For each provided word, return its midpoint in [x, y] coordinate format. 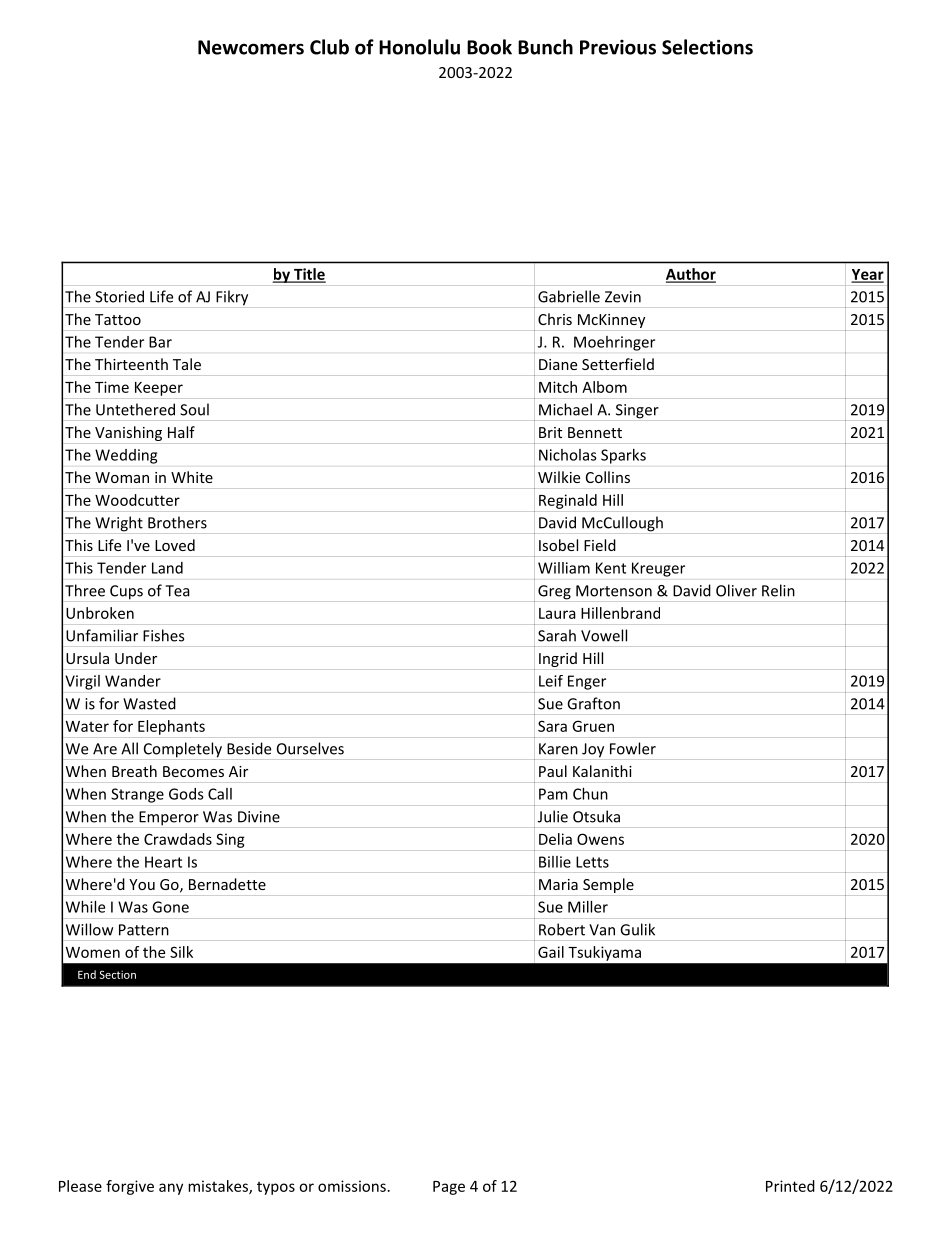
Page [449, 1188]
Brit [550, 432]
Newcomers [251, 47]
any [171, 1189]
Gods [186, 794]
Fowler [633, 748]
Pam [553, 794]
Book [489, 47]
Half [181, 432]
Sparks [623, 456]
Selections [707, 47]
